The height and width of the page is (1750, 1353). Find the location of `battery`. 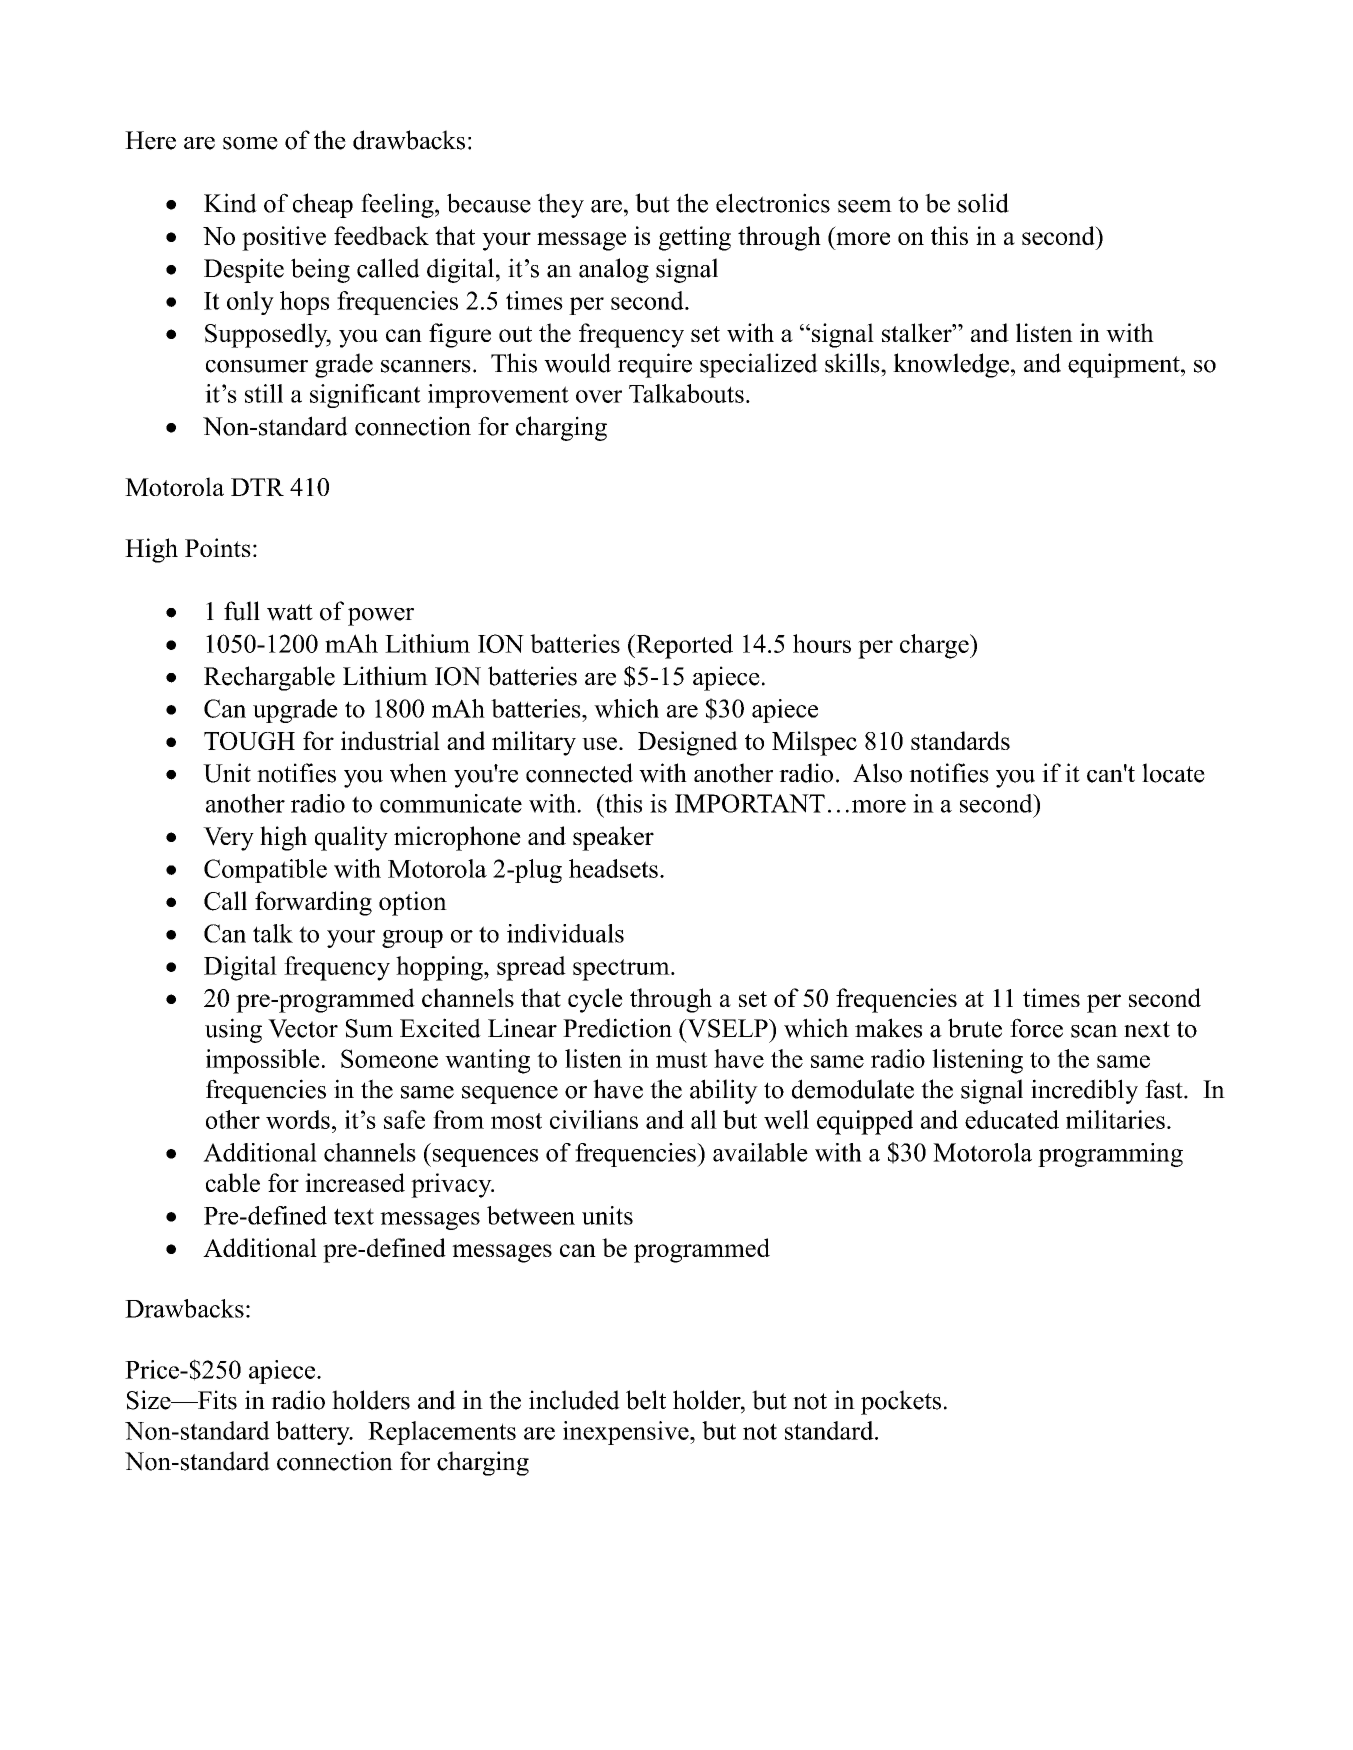

battery is located at coordinates (314, 1433).
